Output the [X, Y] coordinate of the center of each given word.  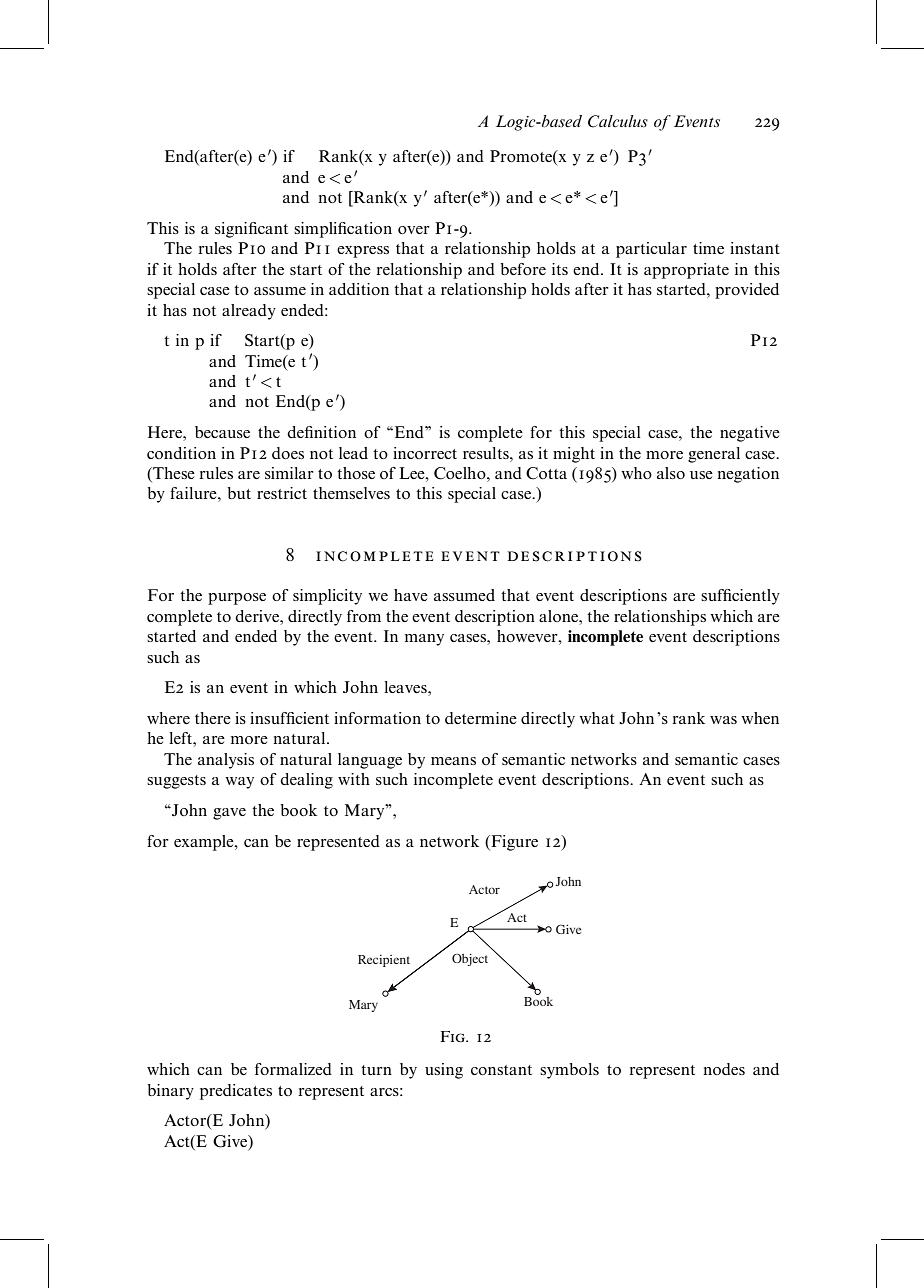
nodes [724, 1069]
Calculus [618, 121]
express [363, 252]
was [723, 720]
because [222, 432]
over [414, 230]
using [444, 1071]
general [714, 455]
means [453, 761]
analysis [226, 761]
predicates [236, 1092]
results [487, 453]
